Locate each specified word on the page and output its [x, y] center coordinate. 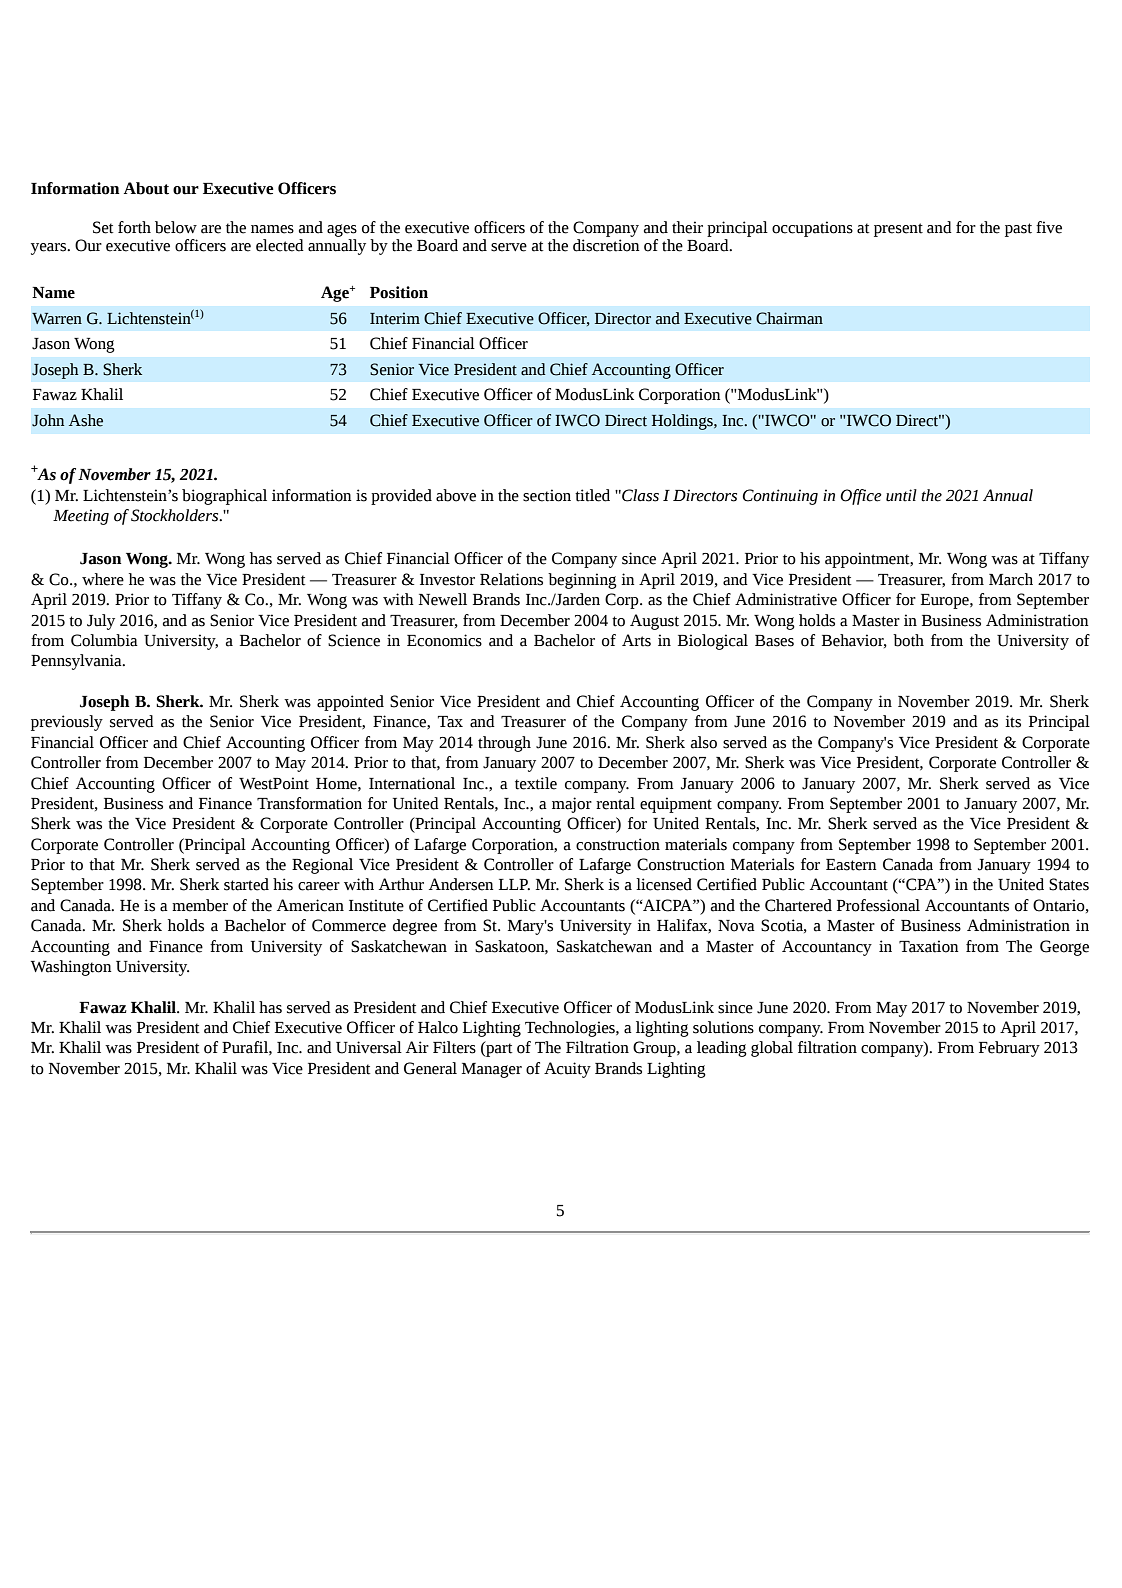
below [176, 227]
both [908, 640]
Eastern [851, 865]
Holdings [683, 422]
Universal [369, 1047]
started [246, 884]
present [898, 230]
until [901, 495]
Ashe [86, 420]
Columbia [104, 640]
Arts [636, 640]
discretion [606, 245]
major [572, 805]
